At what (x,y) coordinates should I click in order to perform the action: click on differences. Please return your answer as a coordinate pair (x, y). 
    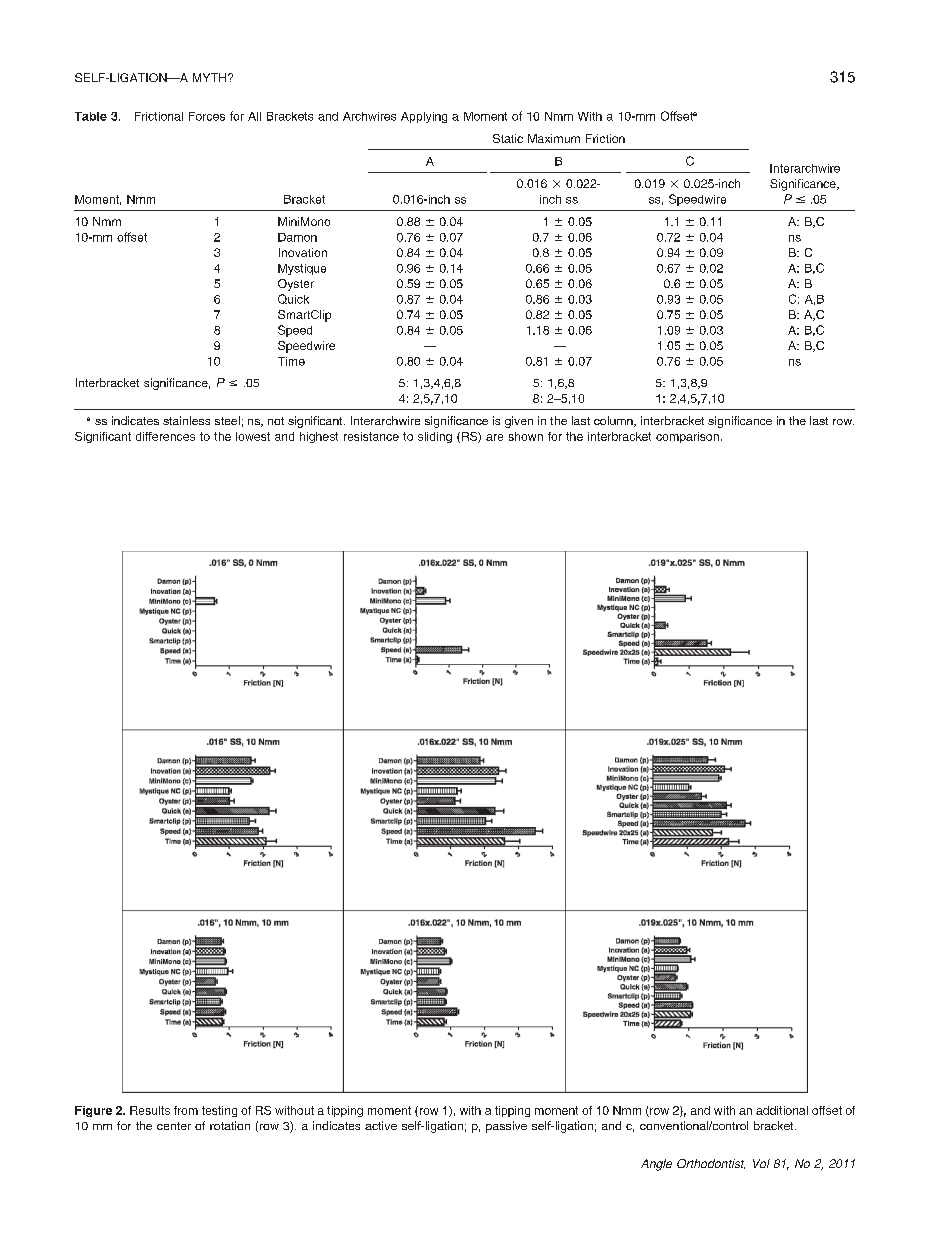
    Looking at the image, I should click on (165, 436).
